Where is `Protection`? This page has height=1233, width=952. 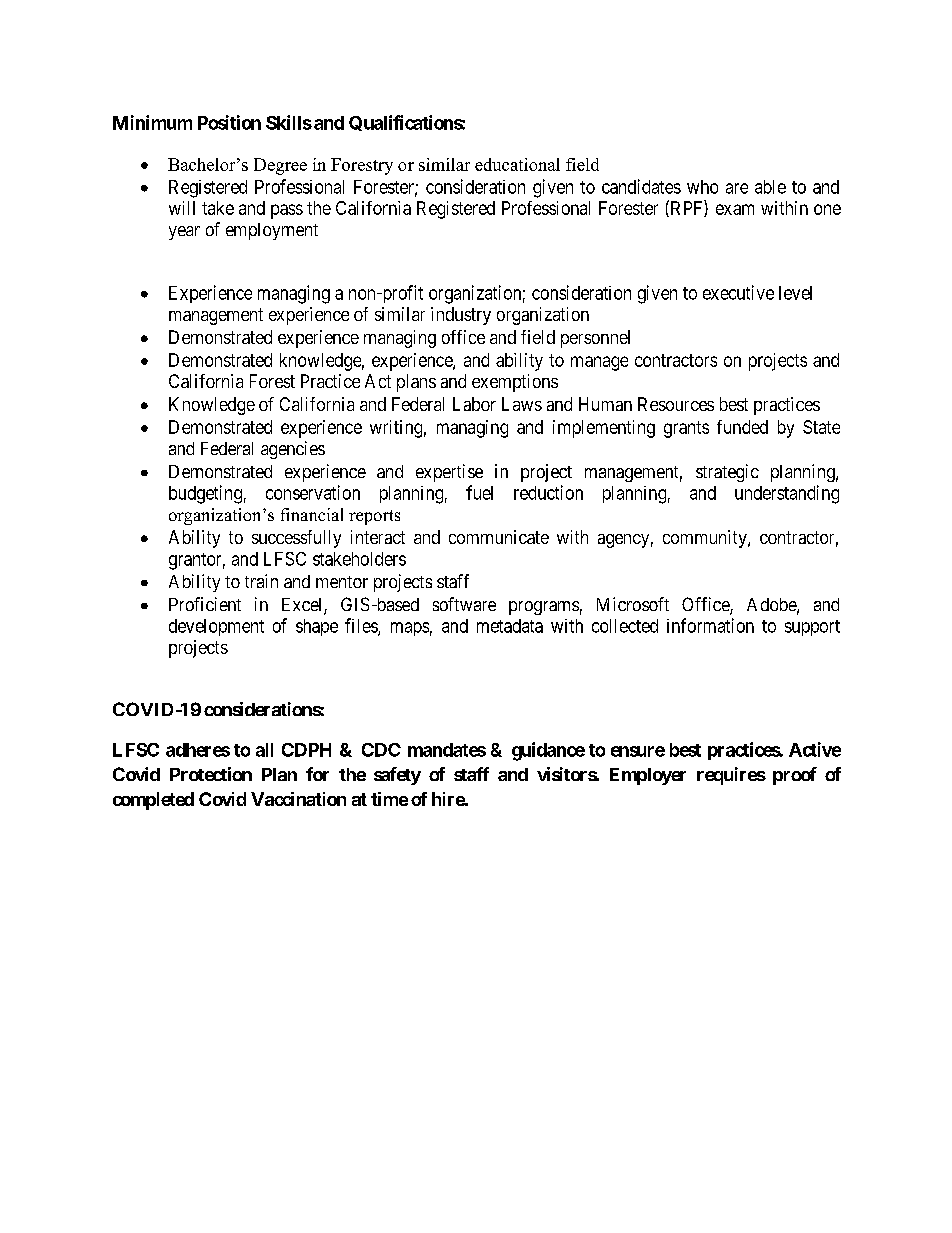
Protection is located at coordinates (211, 774).
